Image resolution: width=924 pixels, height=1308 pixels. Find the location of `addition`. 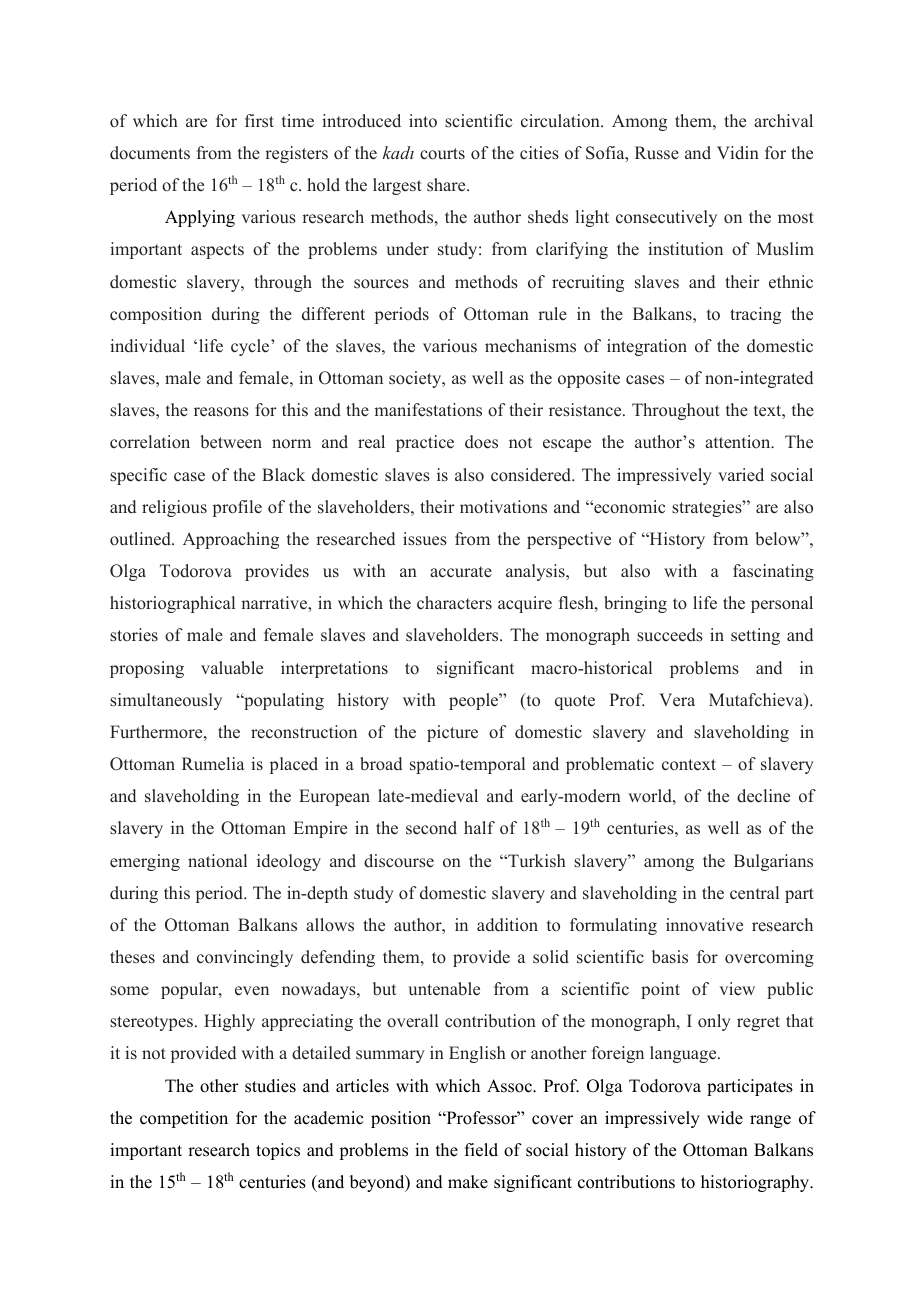

addition is located at coordinates (507, 925).
